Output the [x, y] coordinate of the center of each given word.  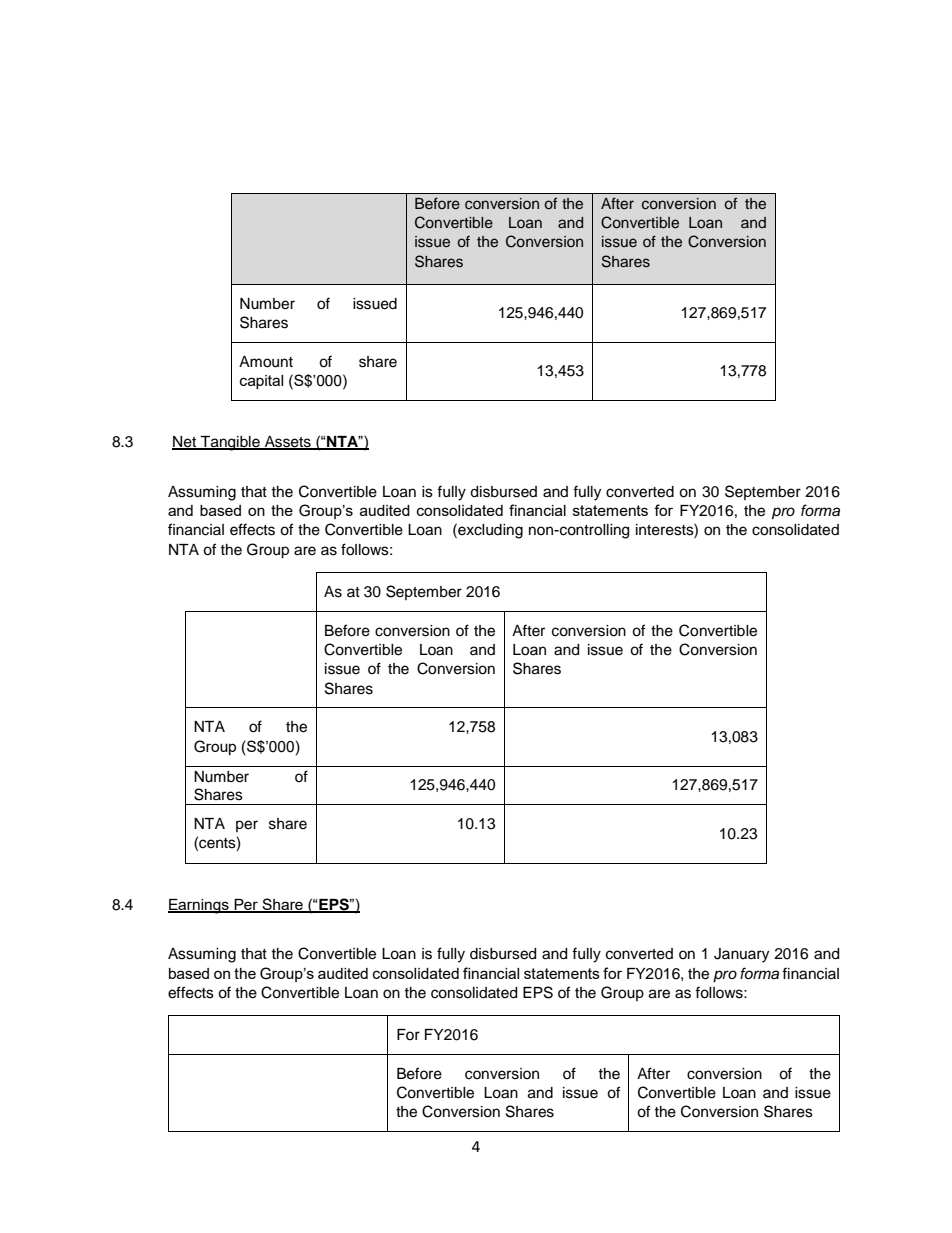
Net [185, 443]
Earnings [199, 906]
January [741, 955]
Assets [287, 443]
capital [261, 382]
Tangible [230, 443]
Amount [266, 362]
